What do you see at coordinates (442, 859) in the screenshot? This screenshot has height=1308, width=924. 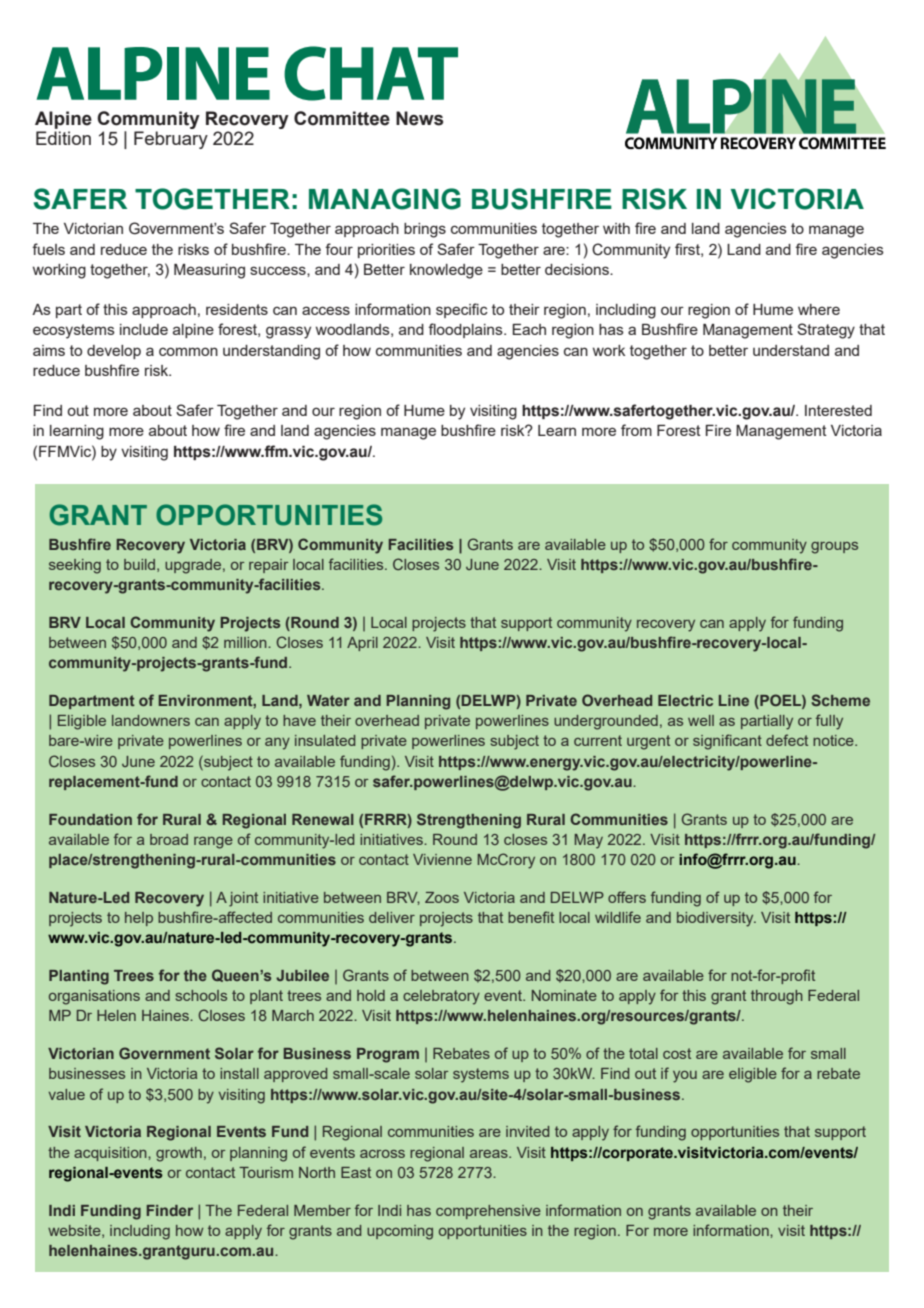 I see `Vivienne` at bounding box center [442, 859].
